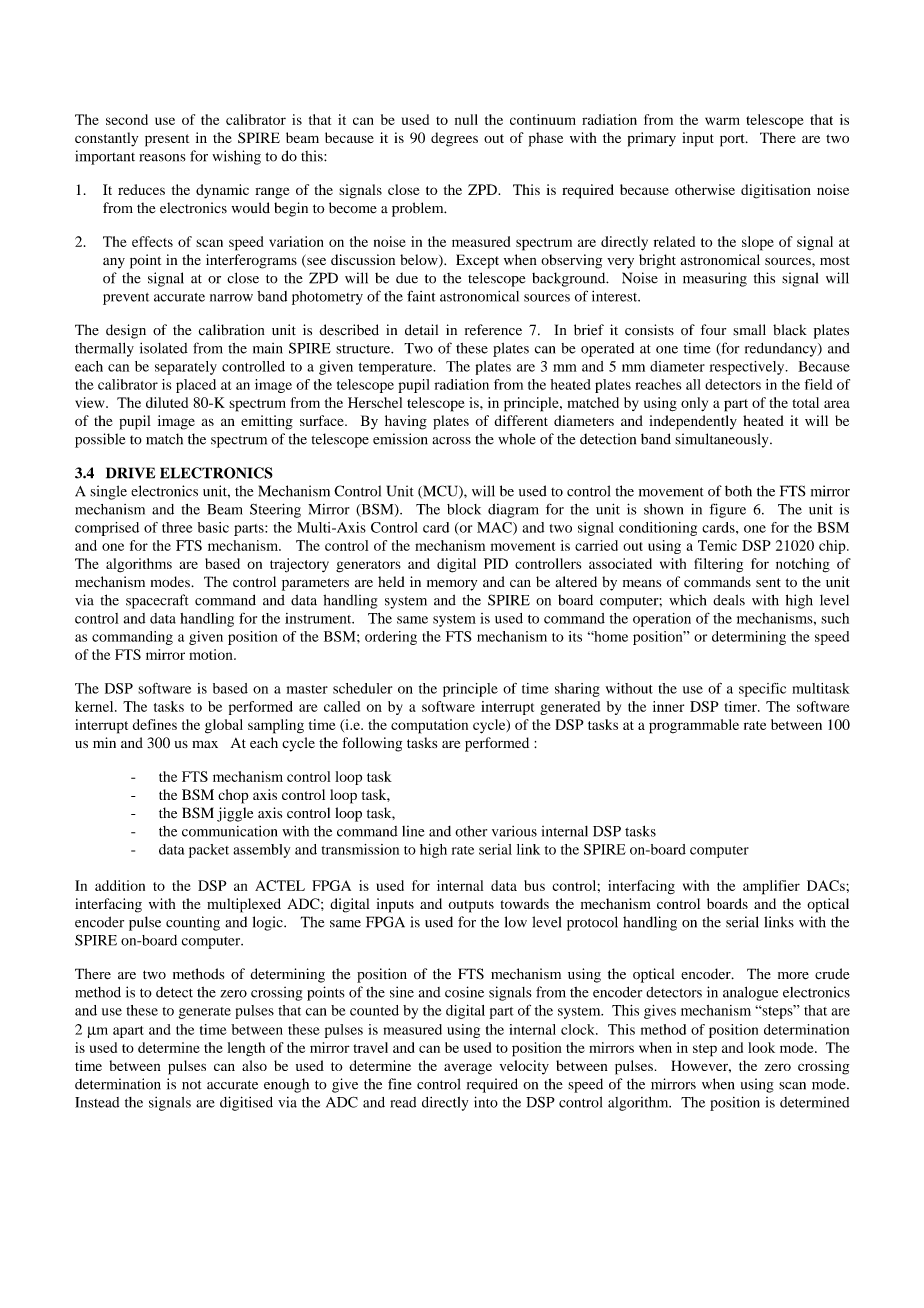 The width and height of the image is (924, 1308). What do you see at coordinates (771, 887) in the image?
I see `amplifier` at bounding box center [771, 887].
